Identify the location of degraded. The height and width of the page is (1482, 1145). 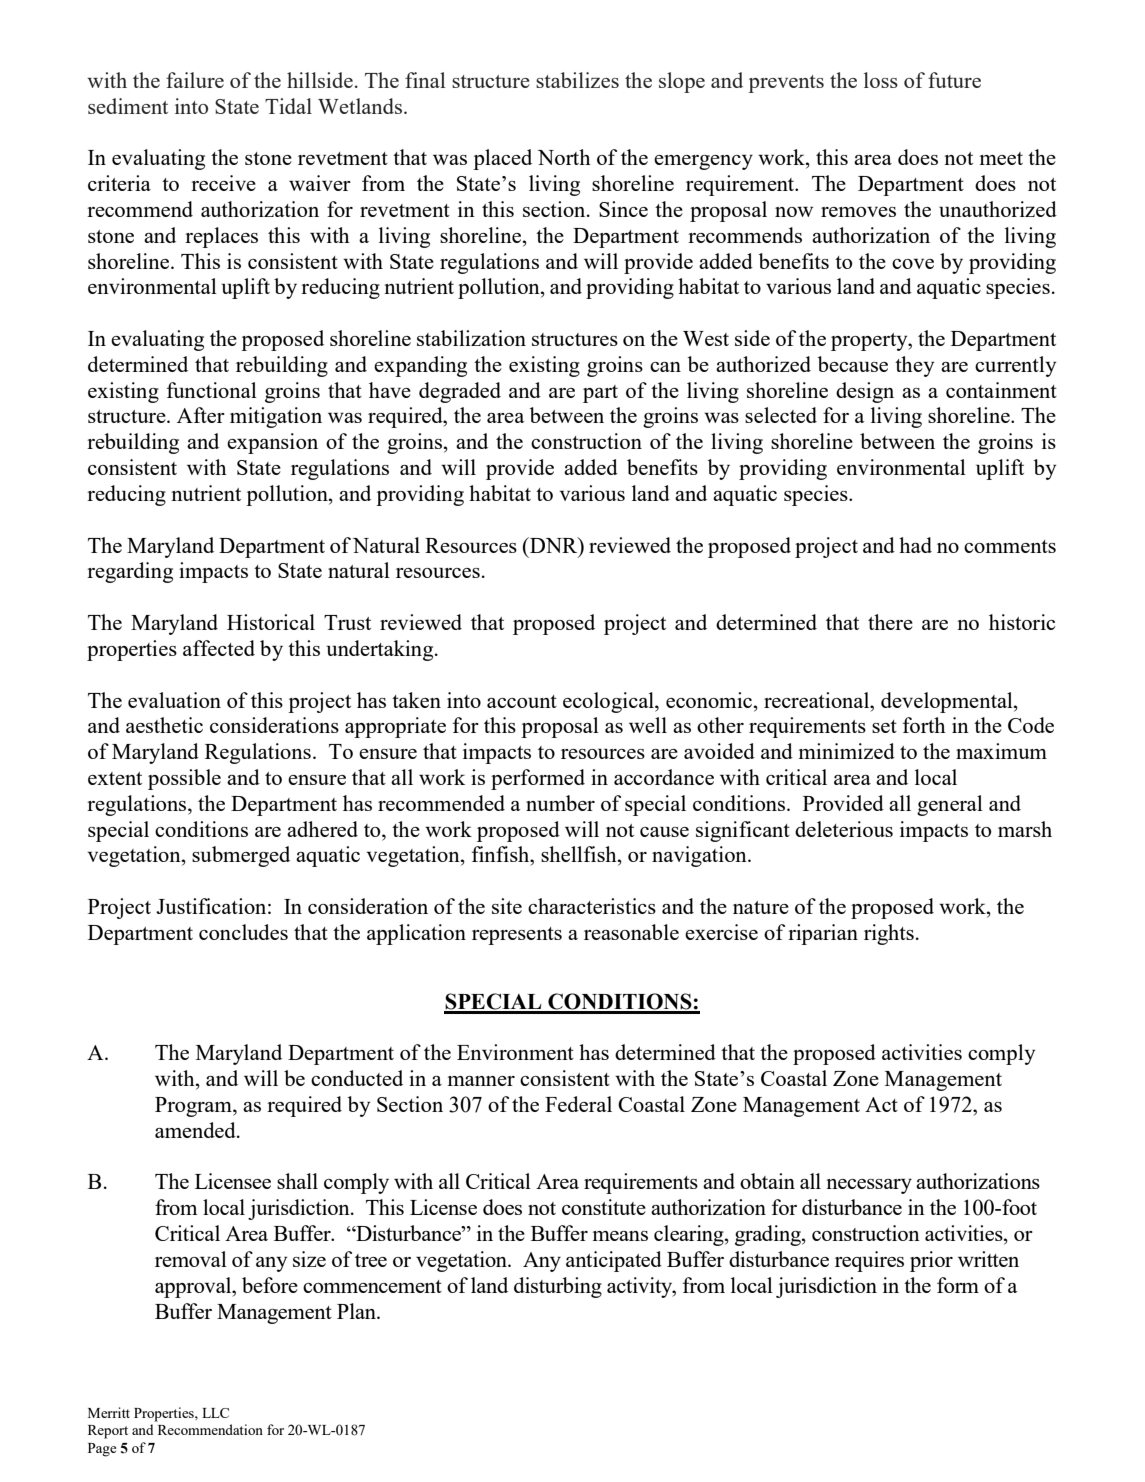
(460, 392).
